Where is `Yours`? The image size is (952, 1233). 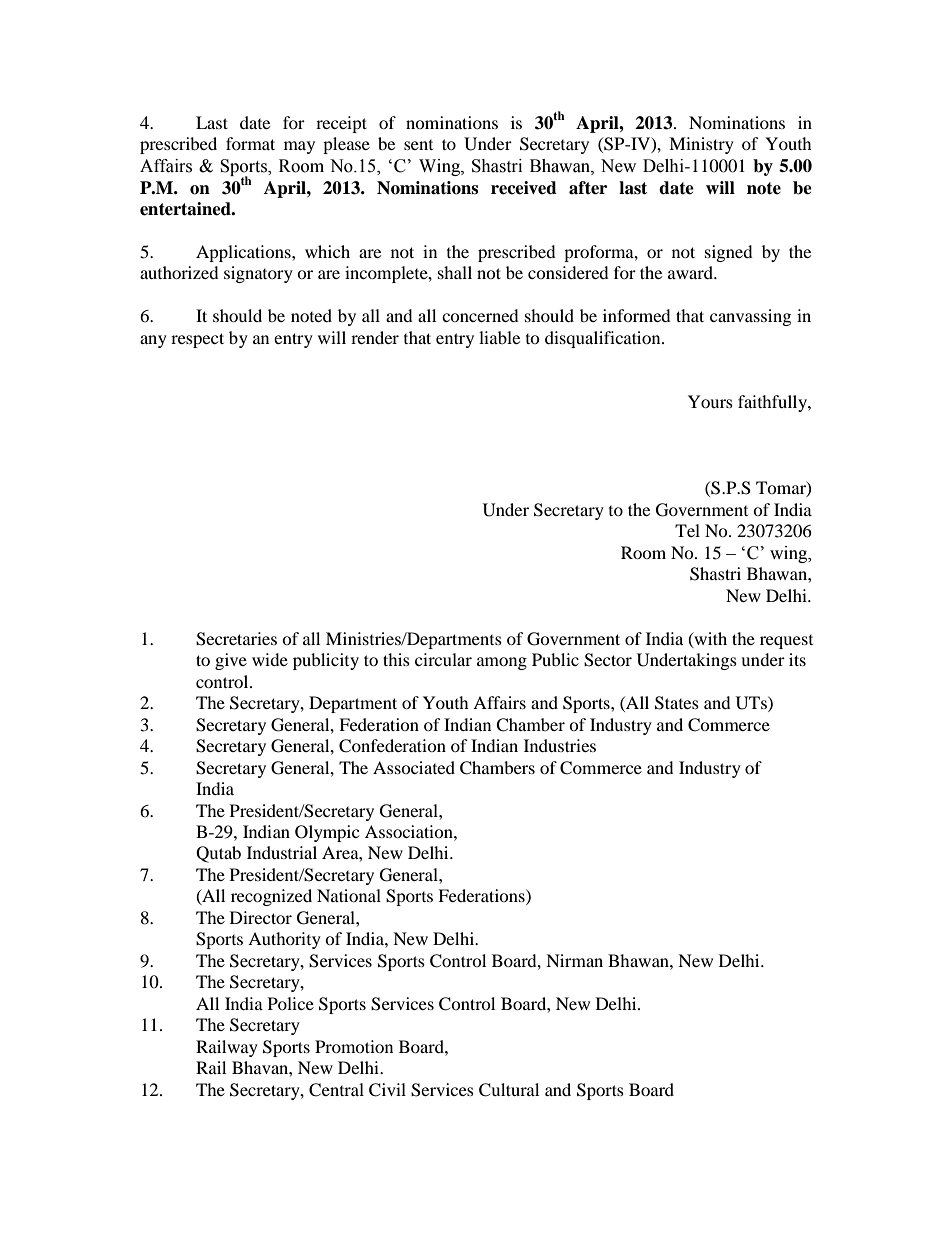
Yours is located at coordinates (710, 401).
